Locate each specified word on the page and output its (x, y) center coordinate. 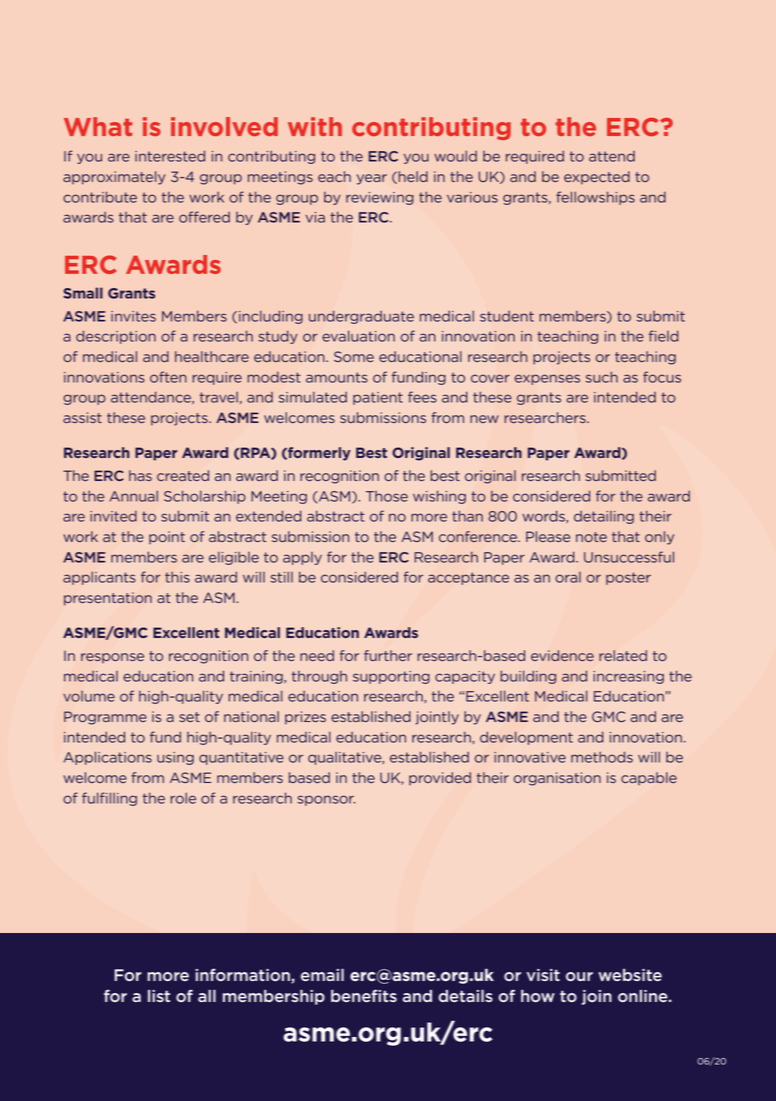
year (371, 179)
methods (602, 757)
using (175, 758)
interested (170, 156)
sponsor (326, 800)
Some (354, 356)
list (159, 996)
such (602, 377)
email (322, 975)
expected (597, 178)
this (177, 577)
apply (302, 558)
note (591, 537)
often (168, 377)
